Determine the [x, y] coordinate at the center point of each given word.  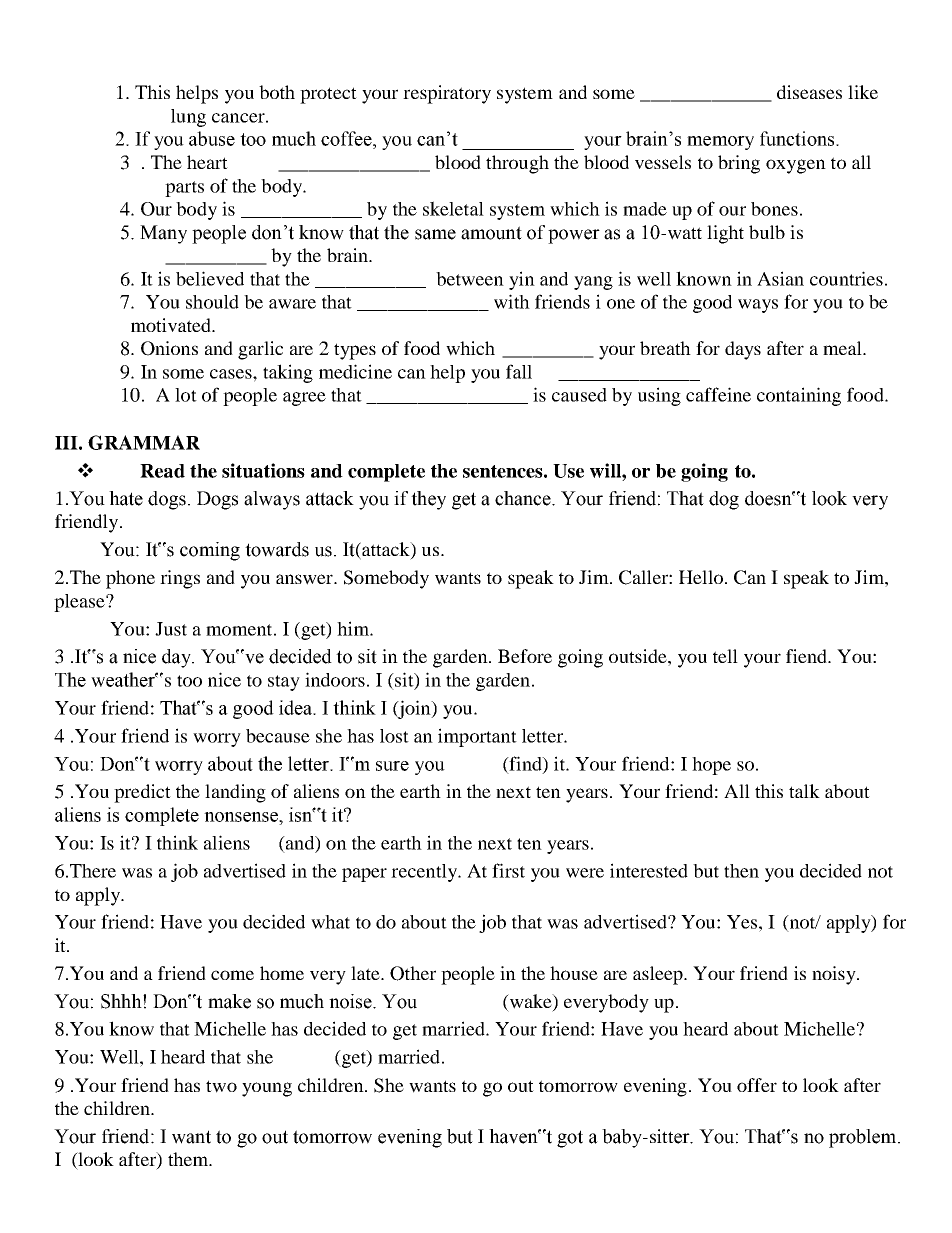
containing [799, 396]
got [570, 1139]
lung [188, 118]
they [428, 500]
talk [804, 791]
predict [142, 793]
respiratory [447, 94]
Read [162, 471]
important [477, 737]
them [189, 1159]
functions [798, 138]
